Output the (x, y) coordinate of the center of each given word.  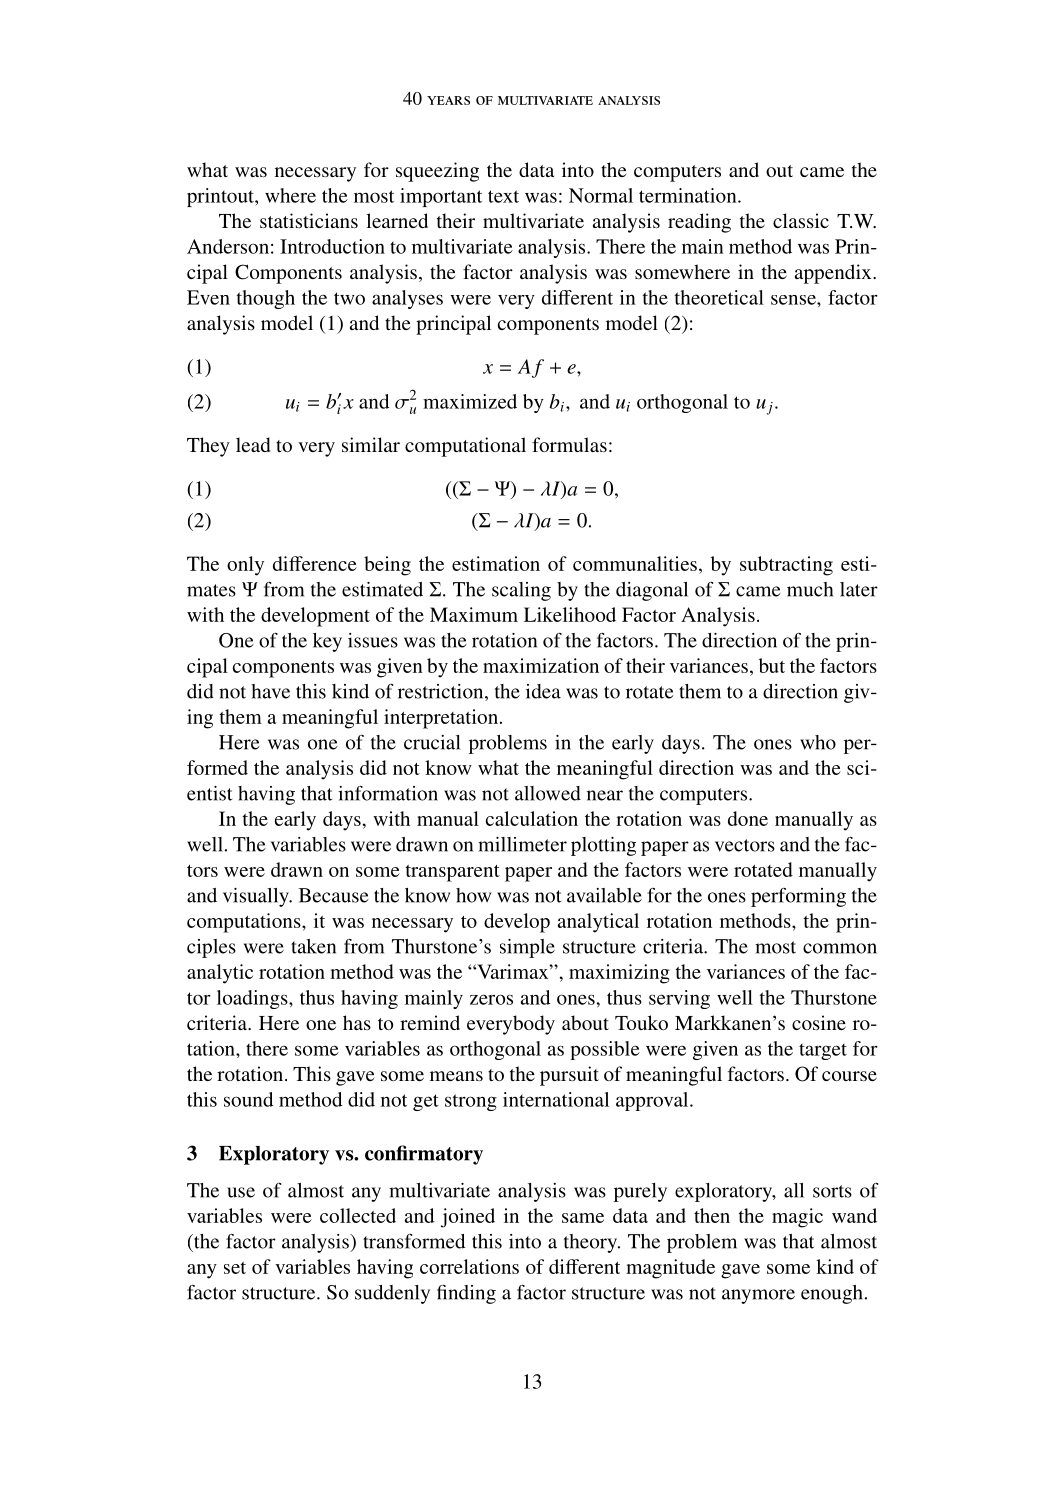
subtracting (786, 566)
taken (313, 946)
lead (253, 444)
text (503, 196)
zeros (491, 999)
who (818, 742)
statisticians (309, 220)
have (270, 691)
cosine (819, 1022)
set (235, 1268)
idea (543, 691)
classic (801, 220)
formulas (569, 444)
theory (591, 1243)
